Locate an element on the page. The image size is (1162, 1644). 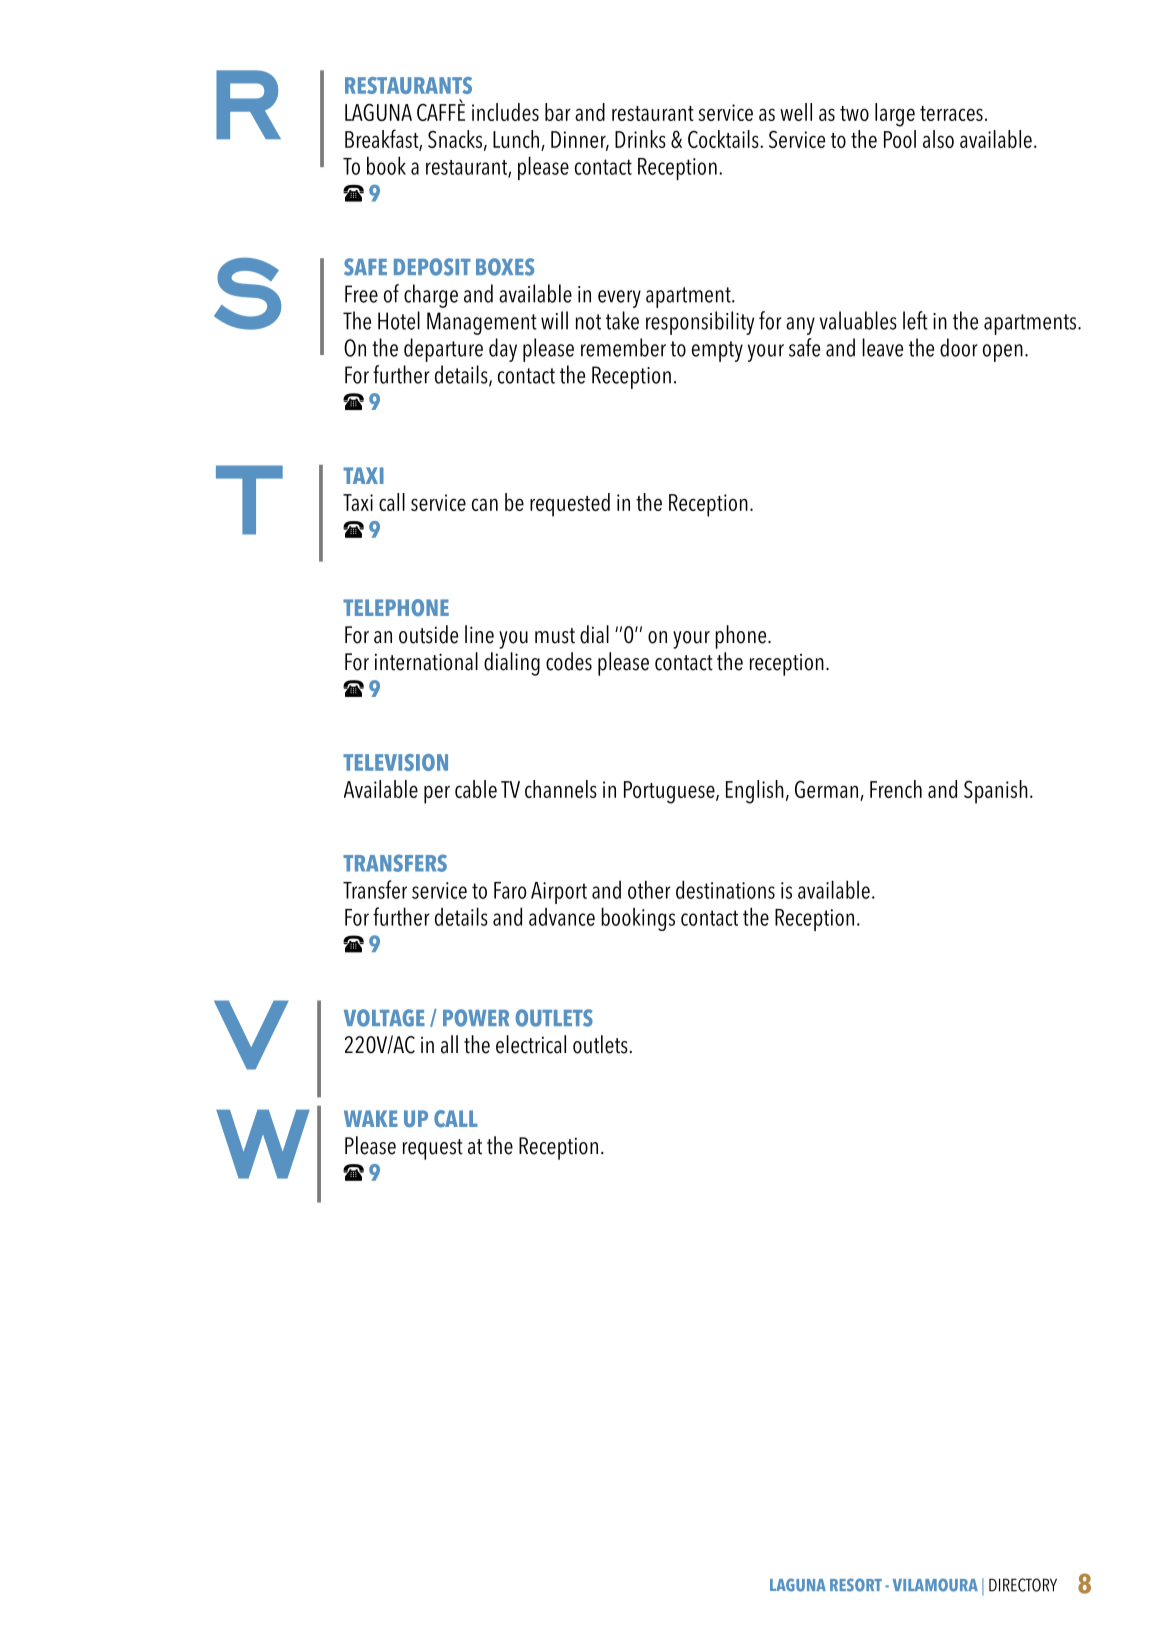
WAKE is located at coordinates (371, 1118).
